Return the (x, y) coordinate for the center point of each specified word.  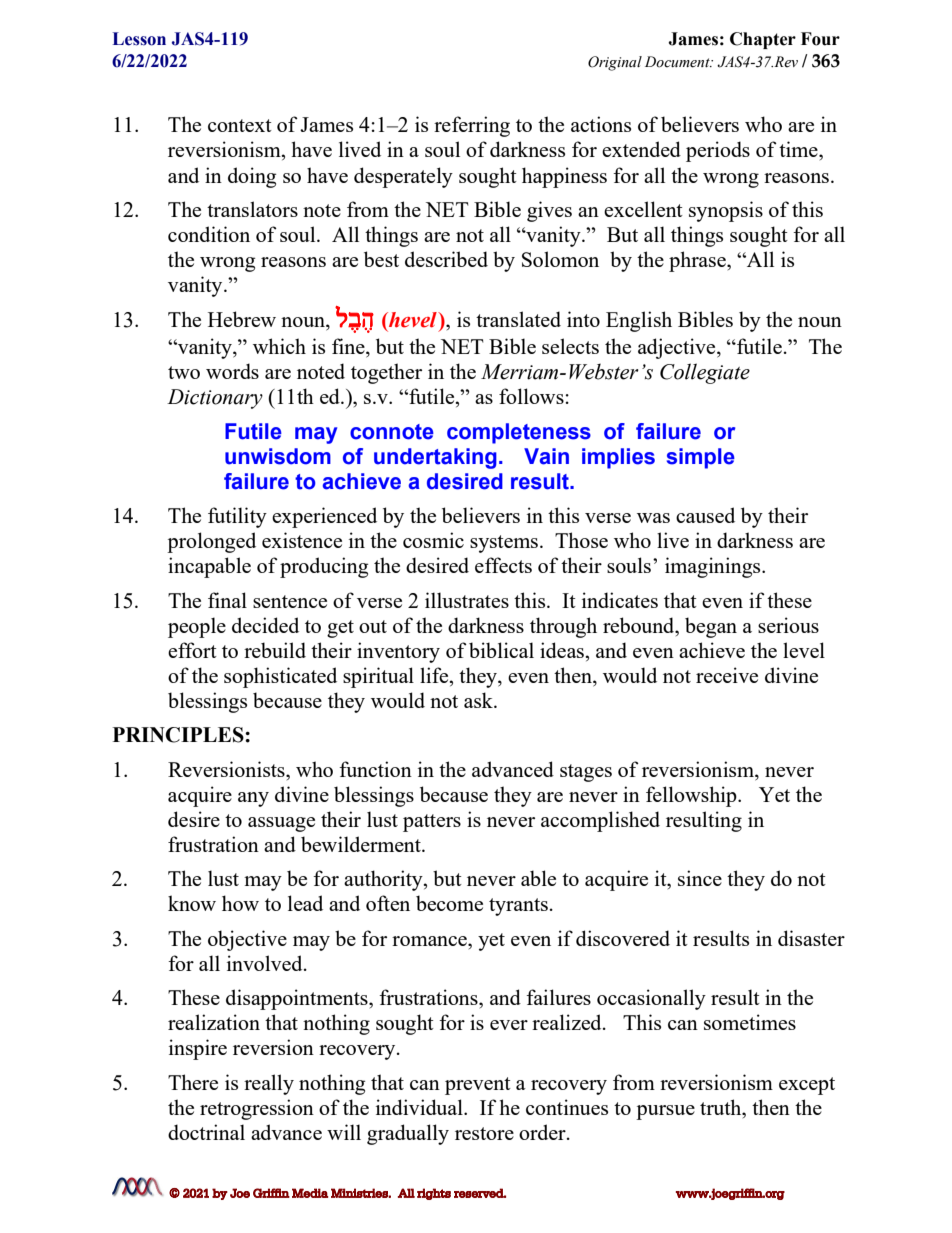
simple (701, 458)
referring (472, 126)
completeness (519, 433)
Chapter (763, 40)
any (253, 799)
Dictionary (215, 399)
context (240, 125)
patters (432, 823)
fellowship (692, 796)
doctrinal (206, 1132)
